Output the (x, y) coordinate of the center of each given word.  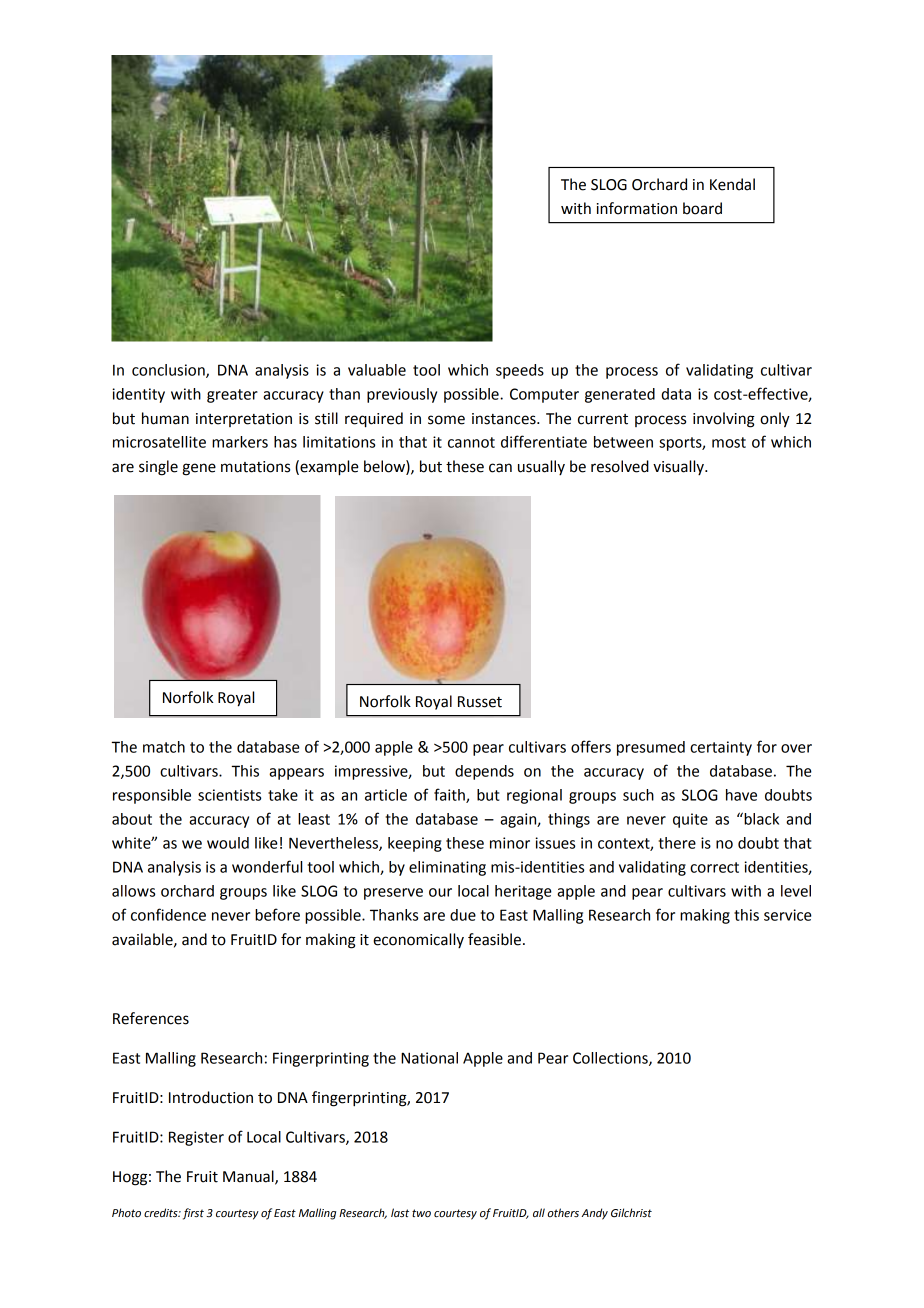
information (637, 208)
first (193, 1214)
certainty (721, 748)
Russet (480, 702)
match (164, 747)
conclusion (169, 371)
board (702, 208)
